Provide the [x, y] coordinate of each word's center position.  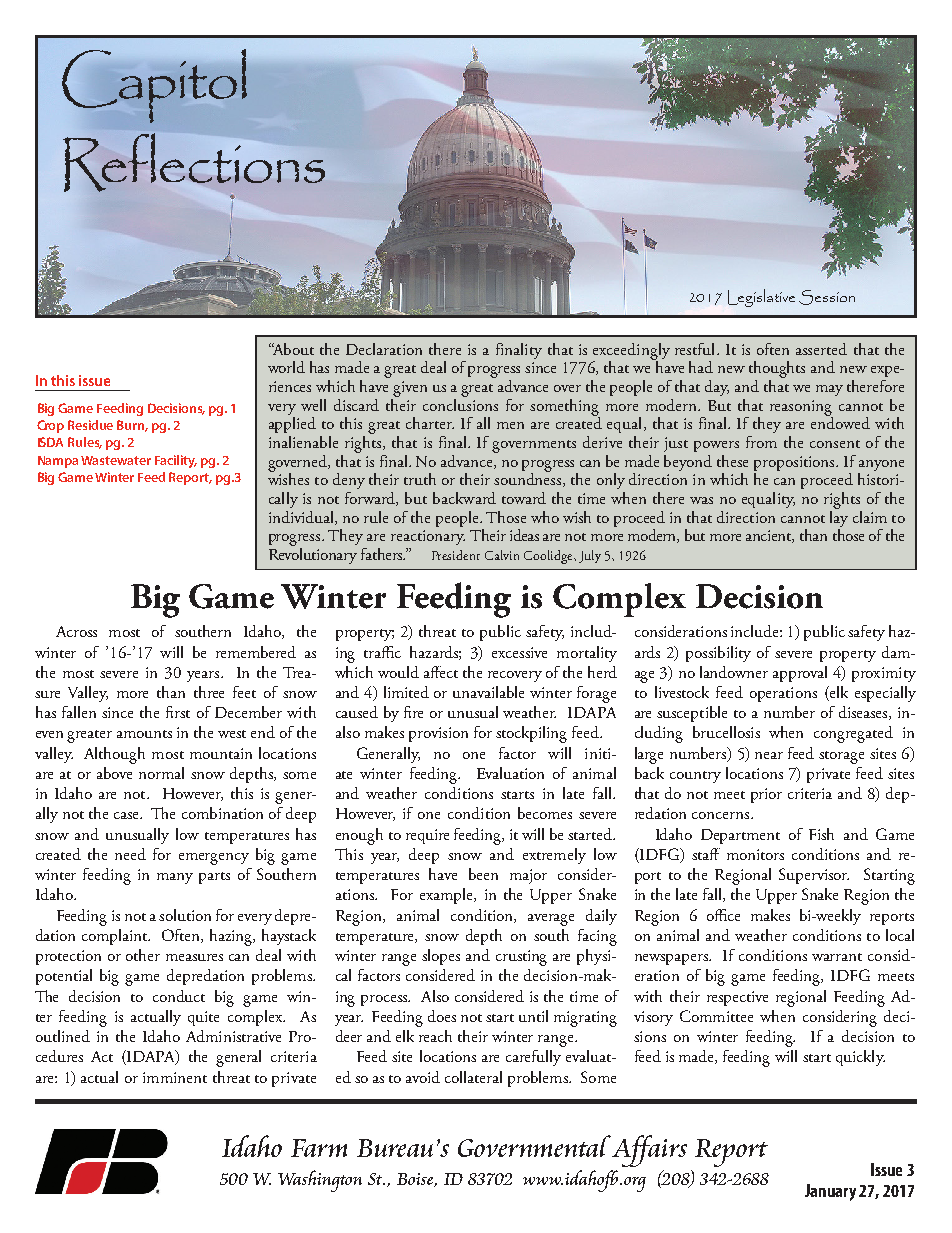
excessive [519, 652]
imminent [175, 1077]
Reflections [194, 162]
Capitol [154, 86]
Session [827, 297]
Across [76, 631]
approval [800, 674]
